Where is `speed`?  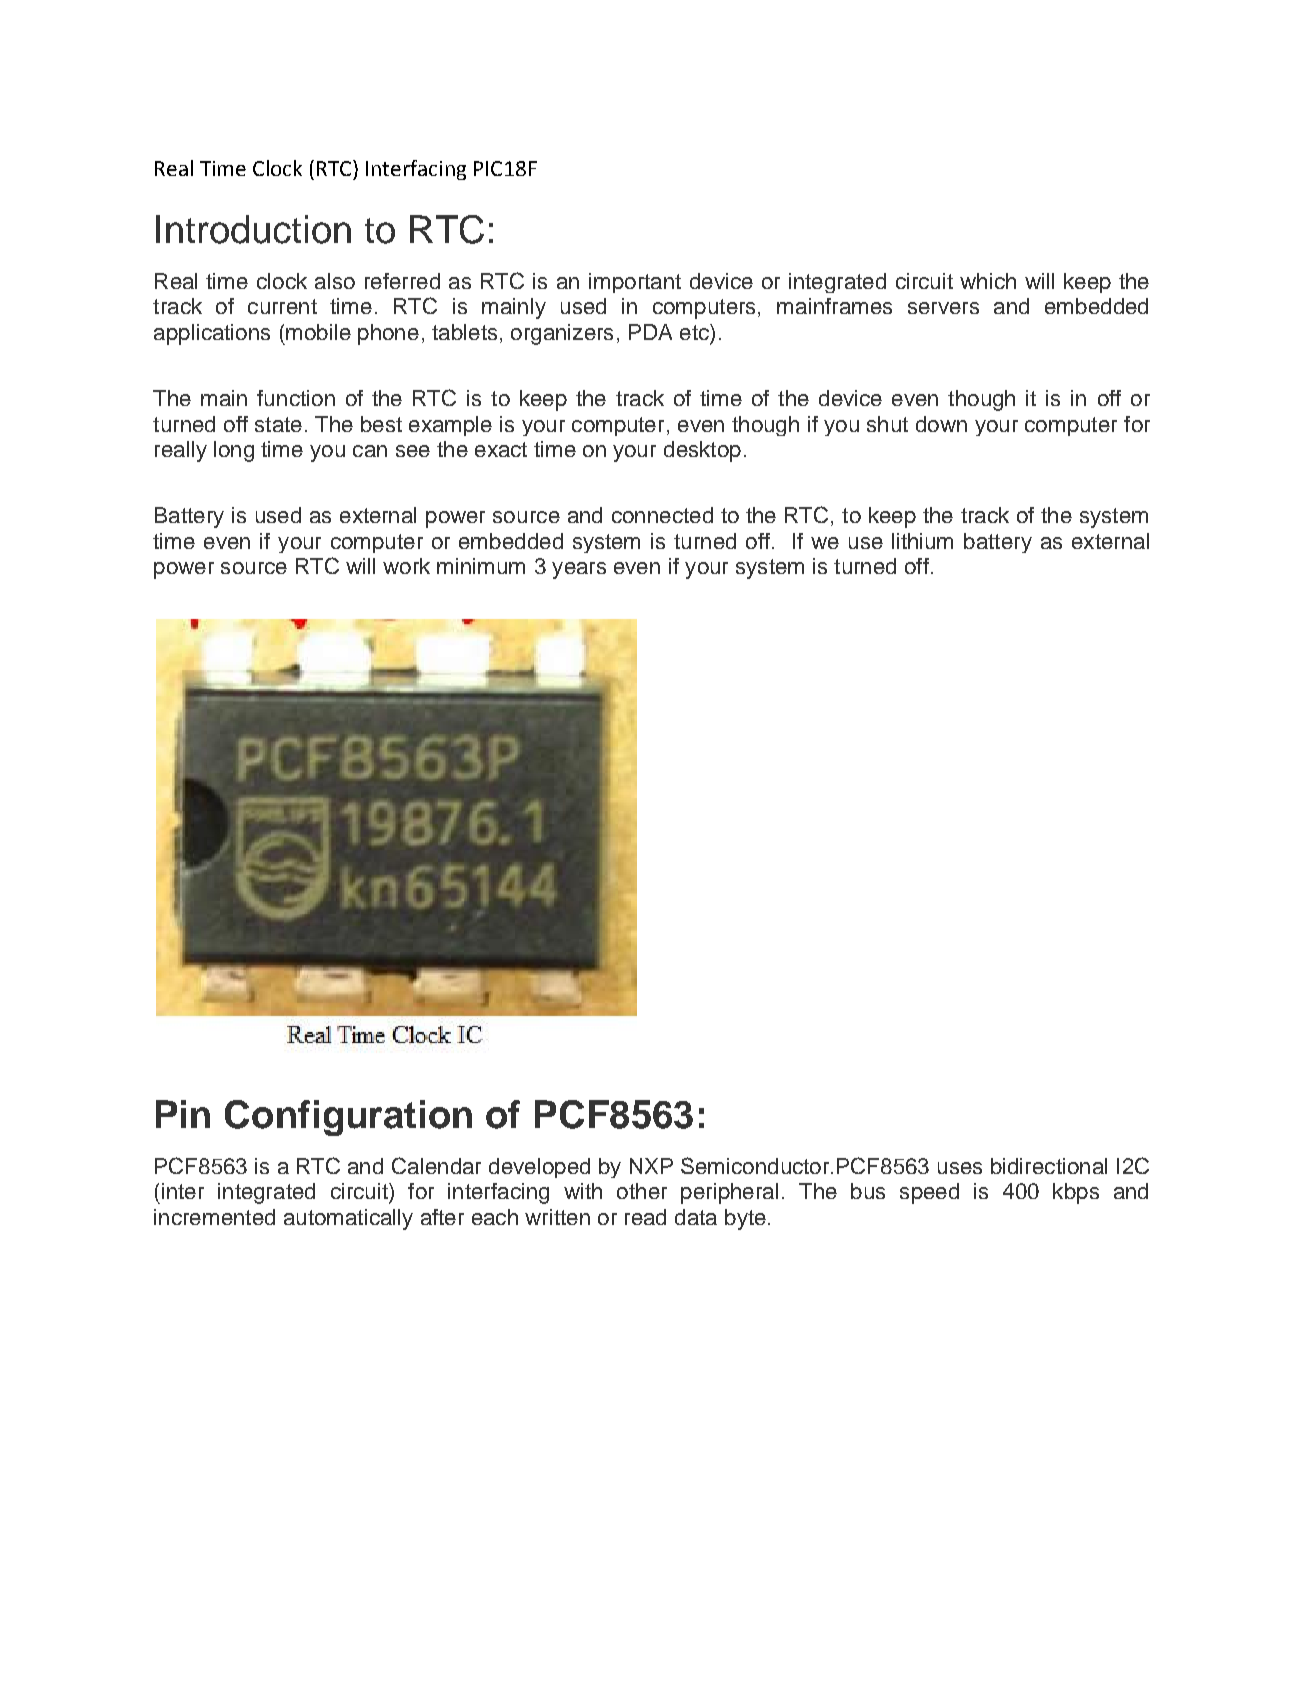 speed is located at coordinates (929, 1193).
